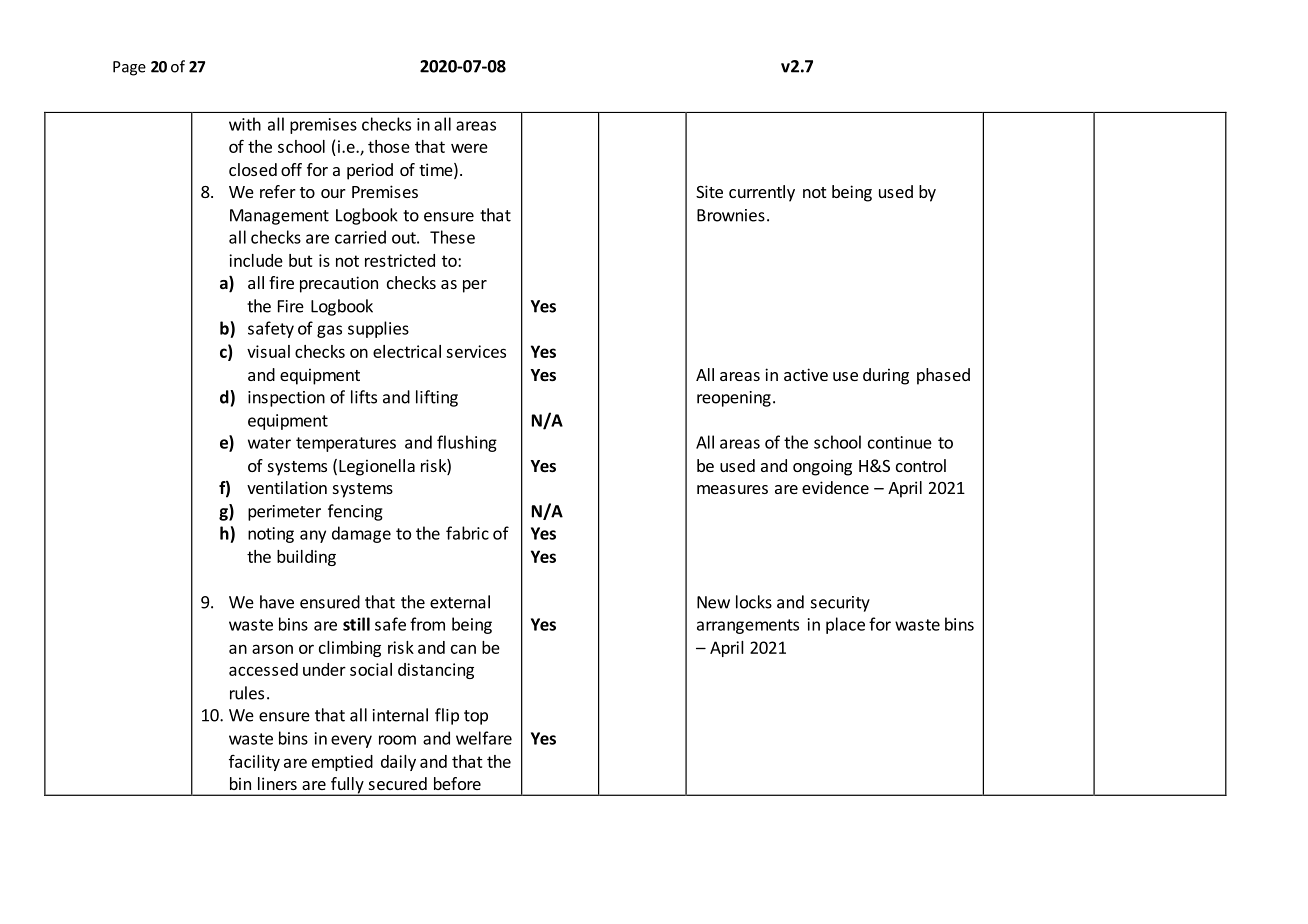  What do you see at coordinates (900, 442) in the image?
I see `continue` at bounding box center [900, 442].
